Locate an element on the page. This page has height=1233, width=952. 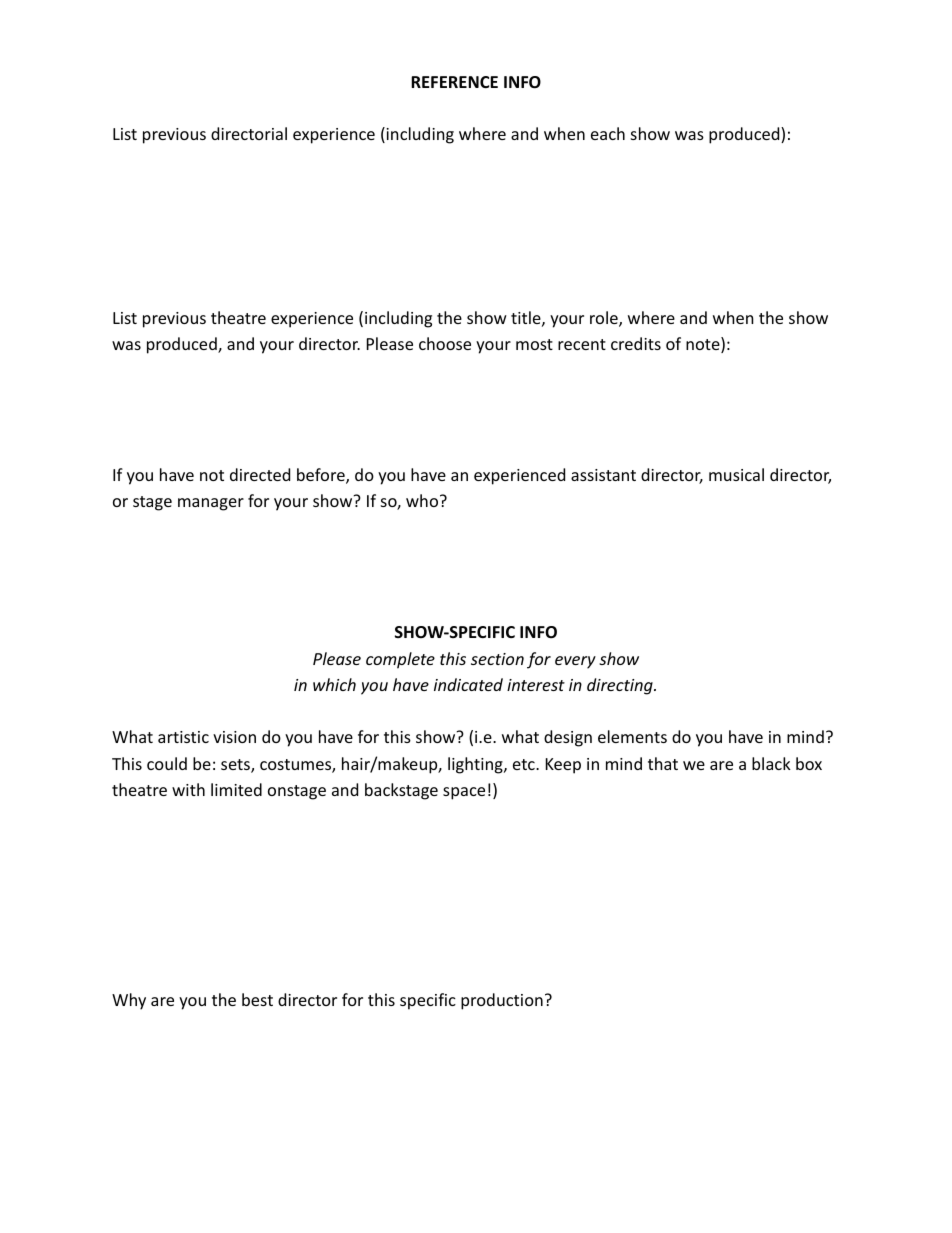
role is located at coordinates (605, 319).
